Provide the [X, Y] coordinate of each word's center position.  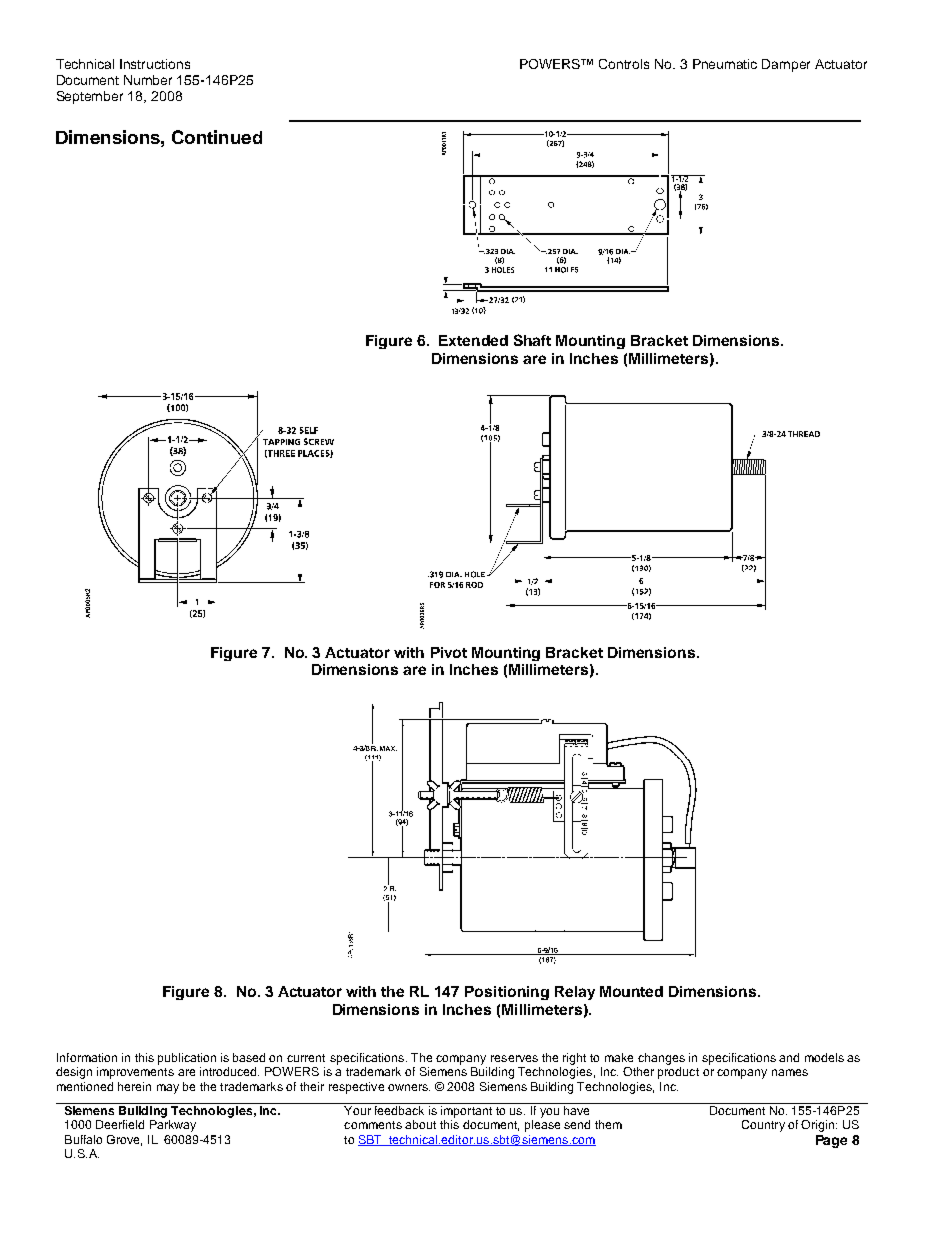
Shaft [532, 340]
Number [148, 80]
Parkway [173, 1126]
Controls [624, 64]
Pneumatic [725, 64]
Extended [473, 340]
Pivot [449, 652]
